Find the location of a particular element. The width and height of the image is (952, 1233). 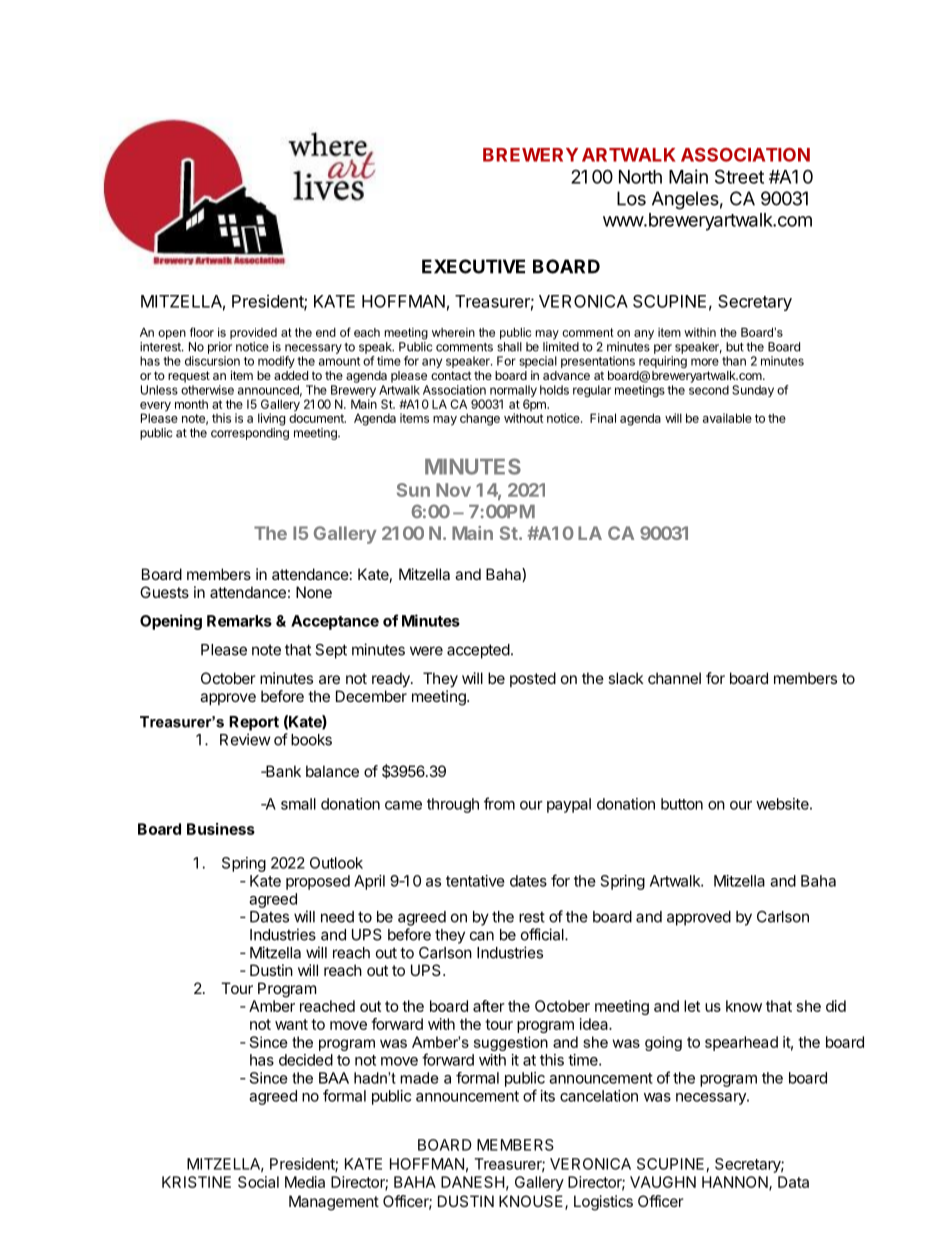

provided is located at coordinates (253, 333).
